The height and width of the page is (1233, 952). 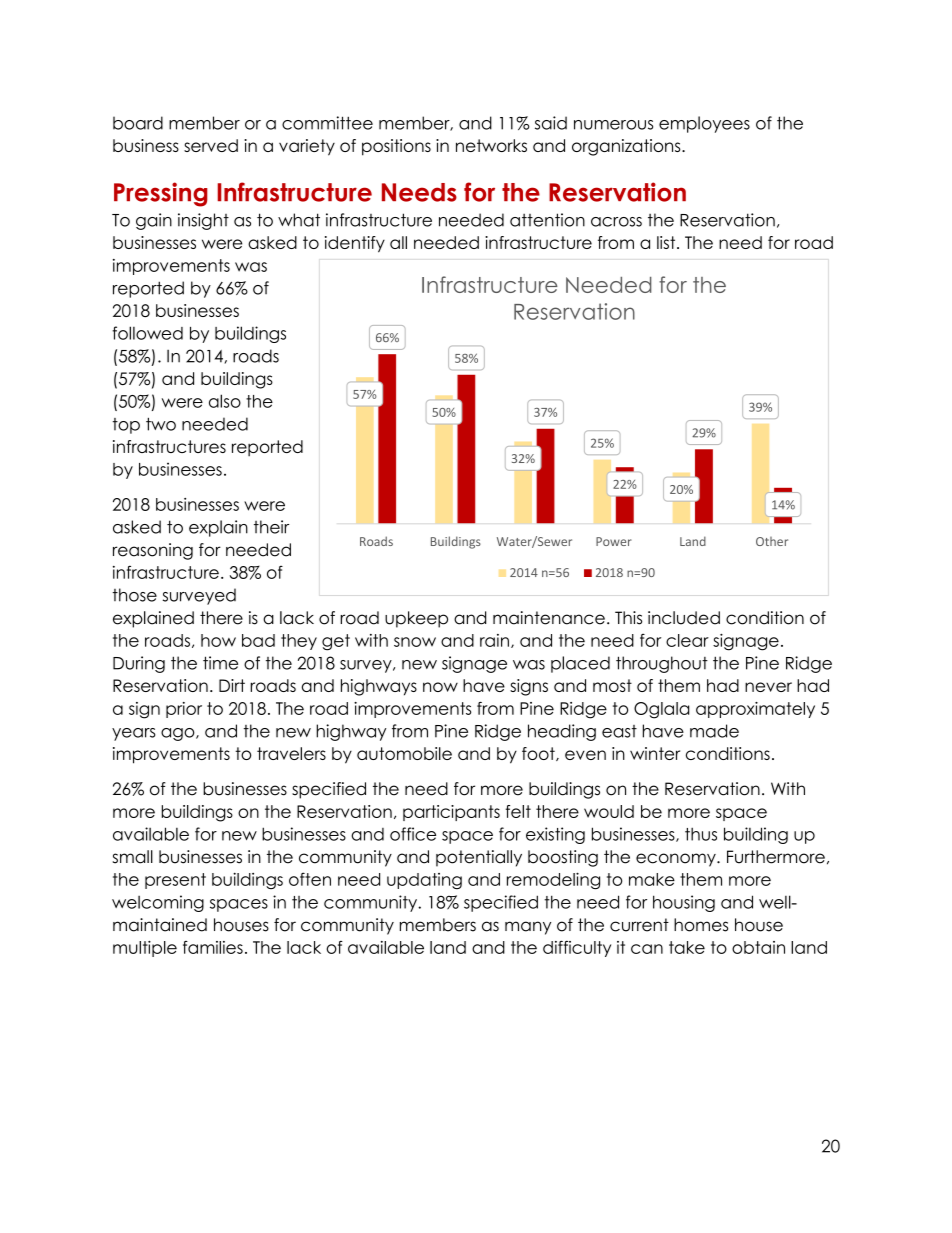 I want to click on families, so click(x=213, y=947).
